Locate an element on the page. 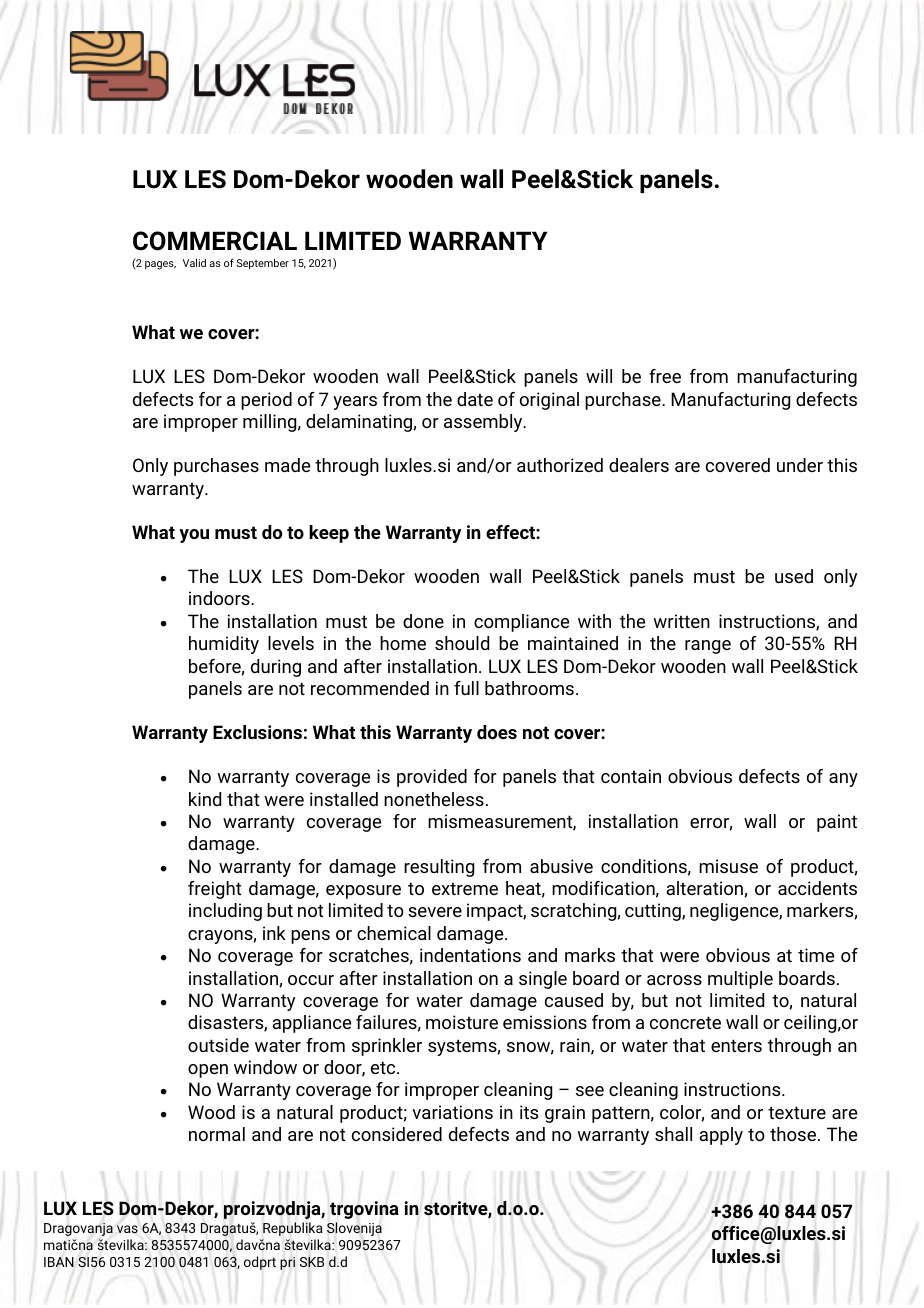 The image size is (924, 1308). under is located at coordinates (800, 465).
